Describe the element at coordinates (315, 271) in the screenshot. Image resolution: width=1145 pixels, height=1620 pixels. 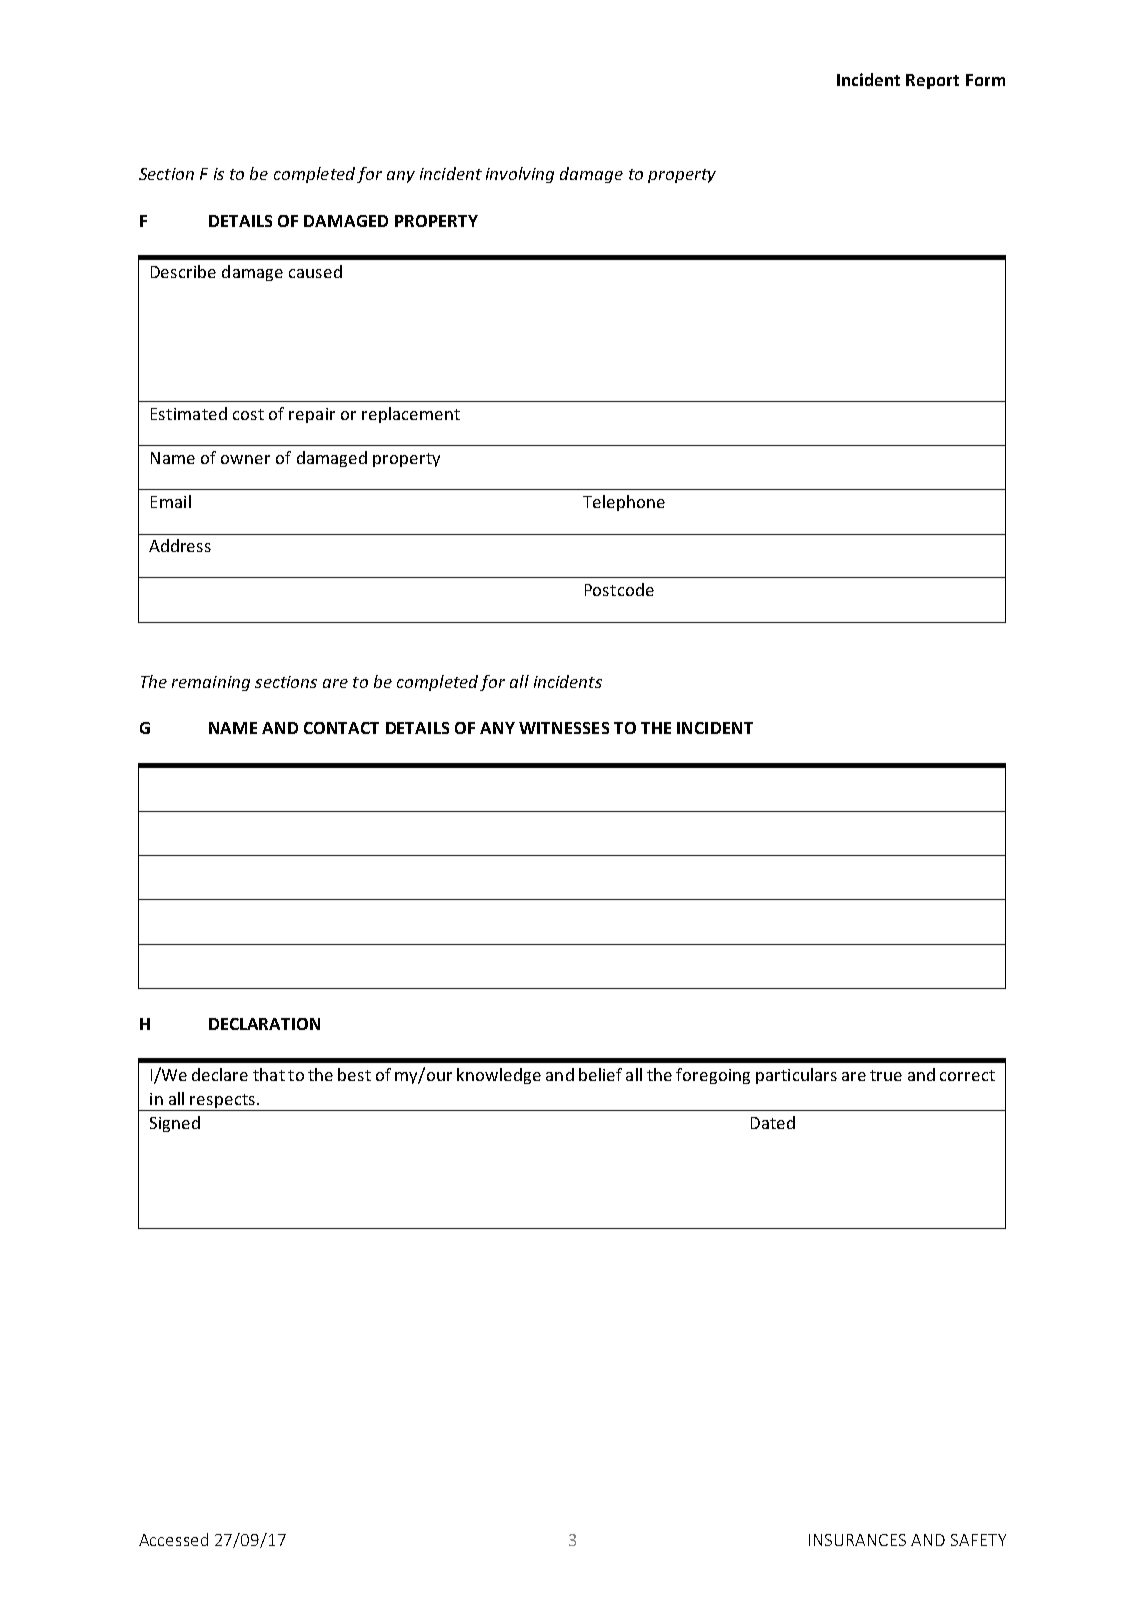
I see `caused` at that location.
